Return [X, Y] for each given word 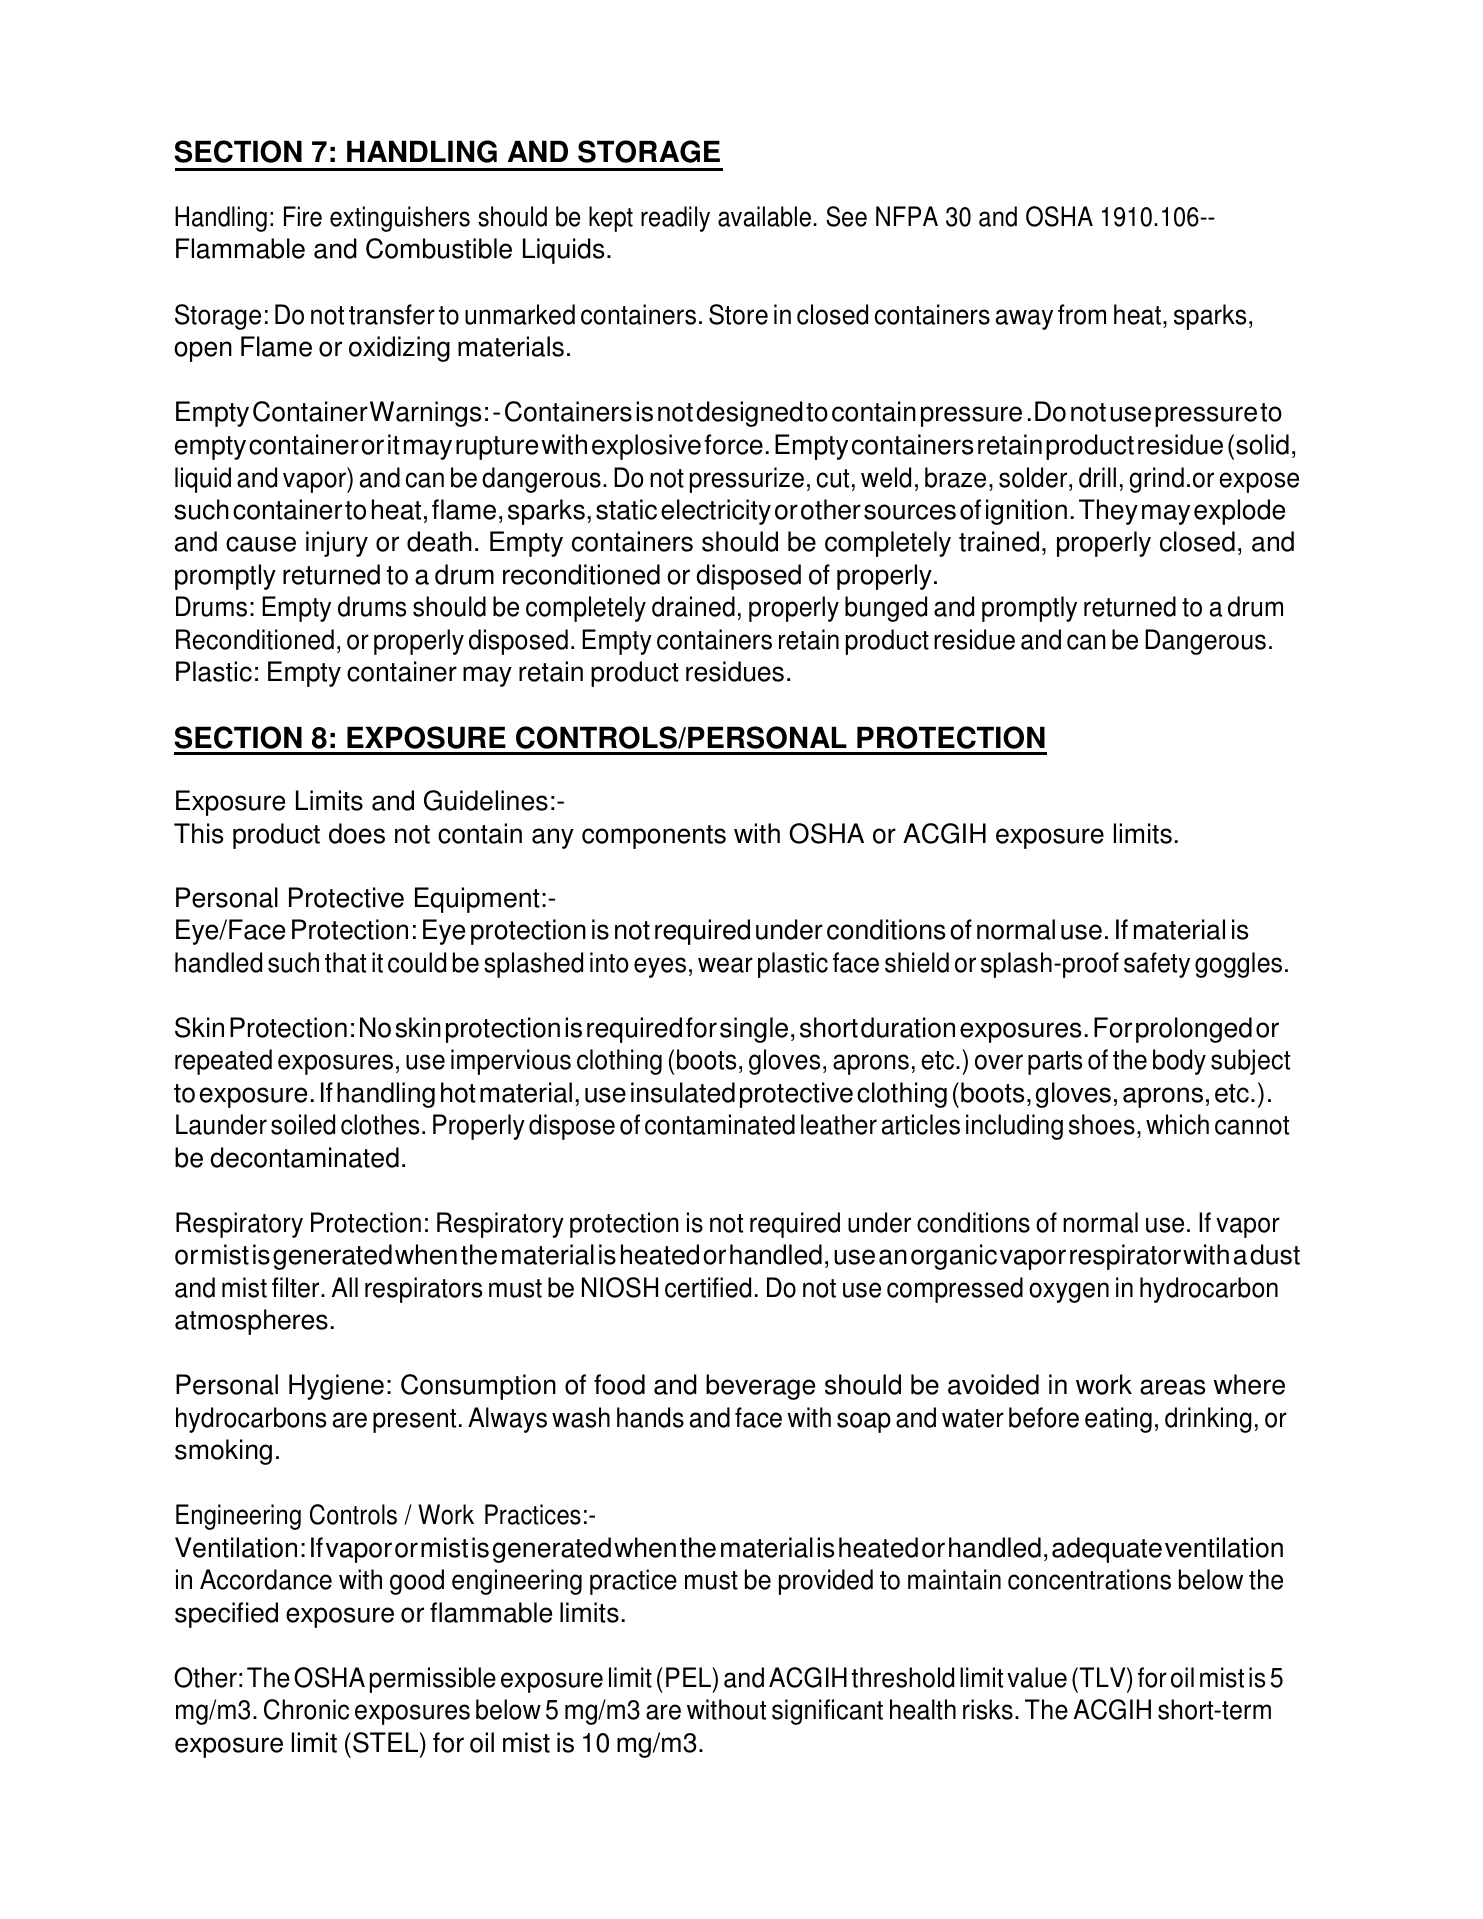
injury [337, 544]
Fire [303, 216]
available [764, 216]
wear [725, 965]
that [345, 962]
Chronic [306, 1709]
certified [708, 1287]
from [1082, 314]
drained [693, 606]
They [1108, 512]
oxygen [1069, 1292]
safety [1157, 965]
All [345, 1287]
